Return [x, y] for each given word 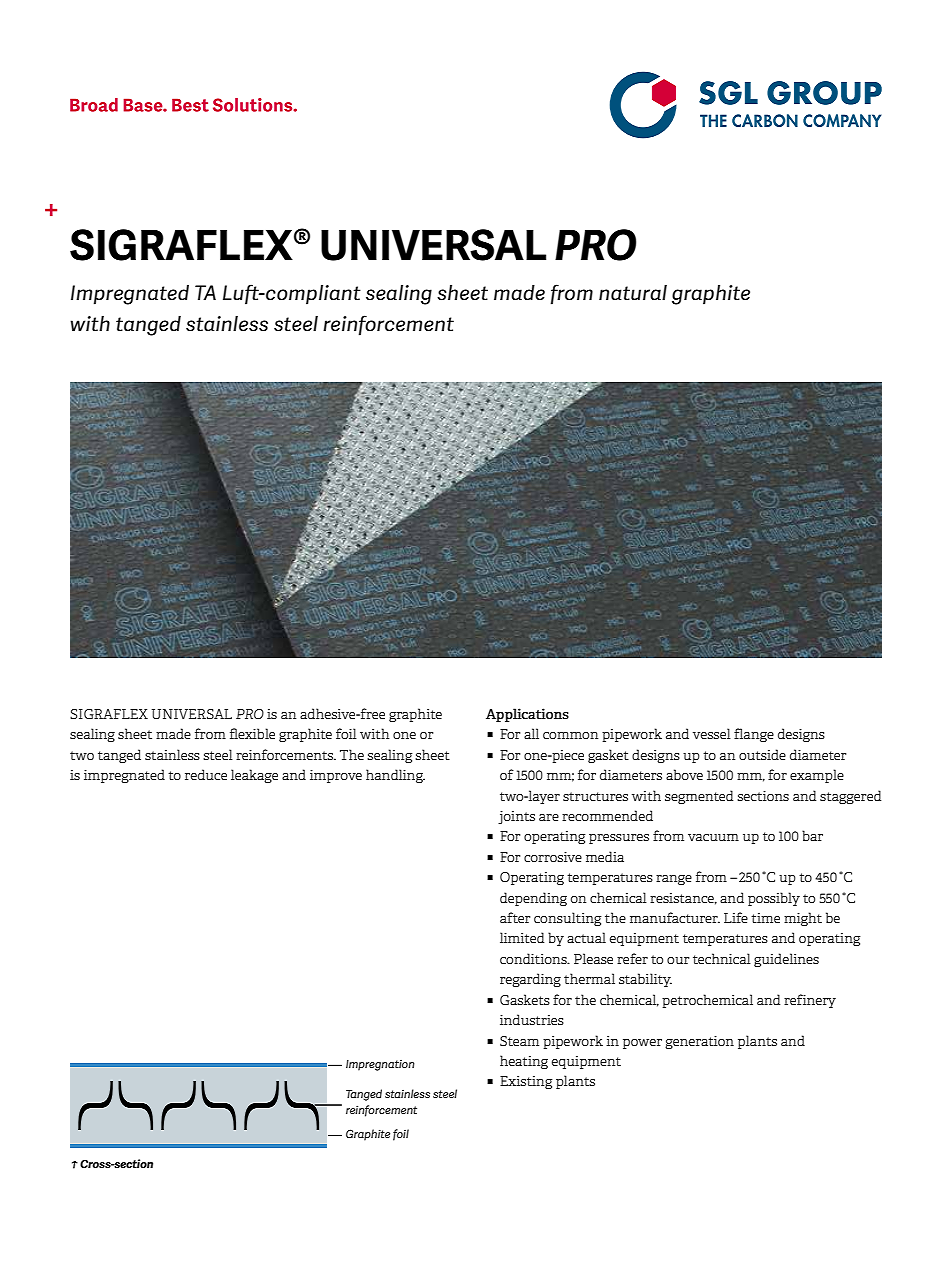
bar [812, 835]
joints [516, 817]
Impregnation [380, 1065]
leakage [254, 776]
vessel [712, 733]
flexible [252, 733]
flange [754, 735]
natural [633, 293]
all [531, 733]
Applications [527, 715]
